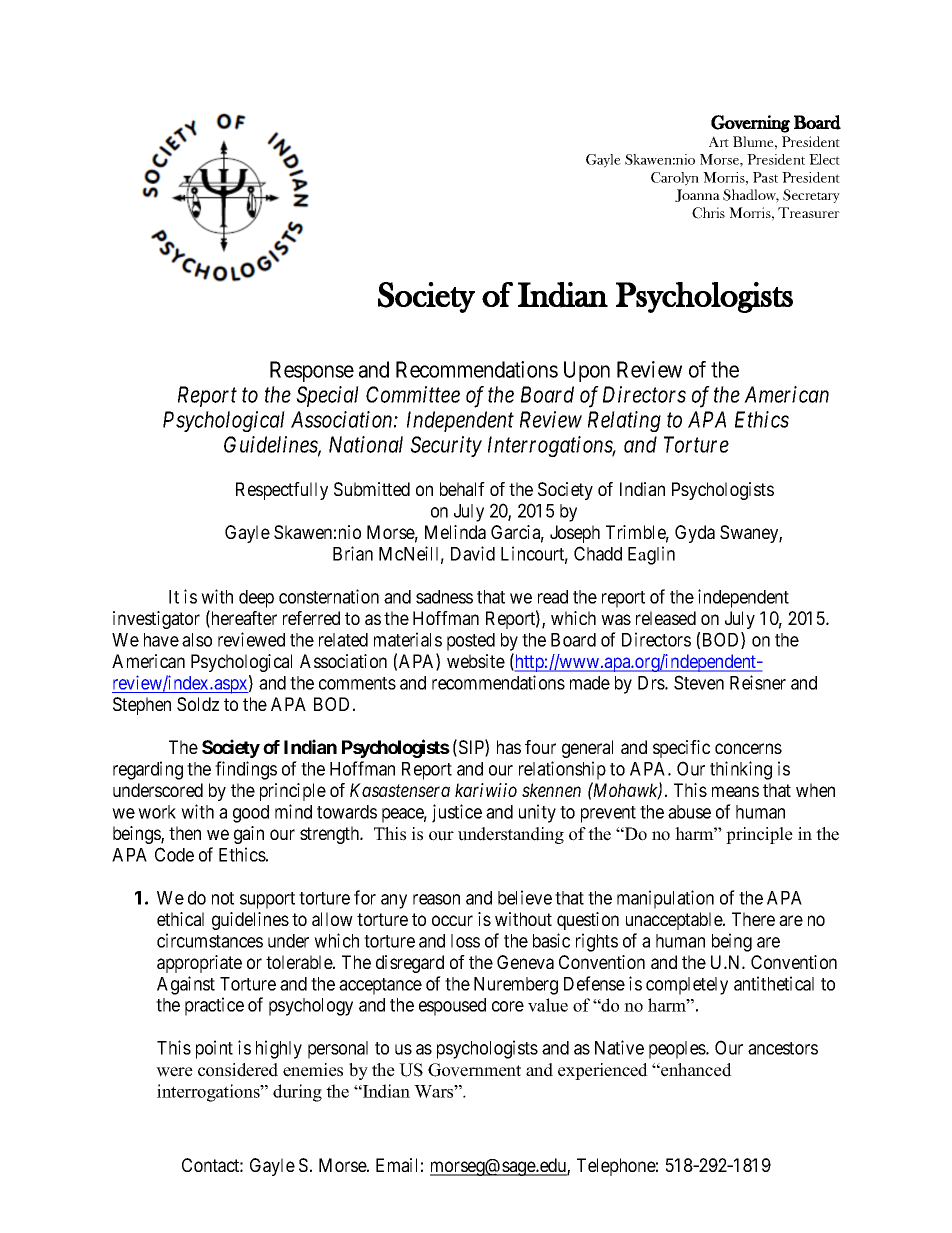  What do you see at coordinates (509, 747) in the document?
I see `has` at bounding box center [509, 747].
